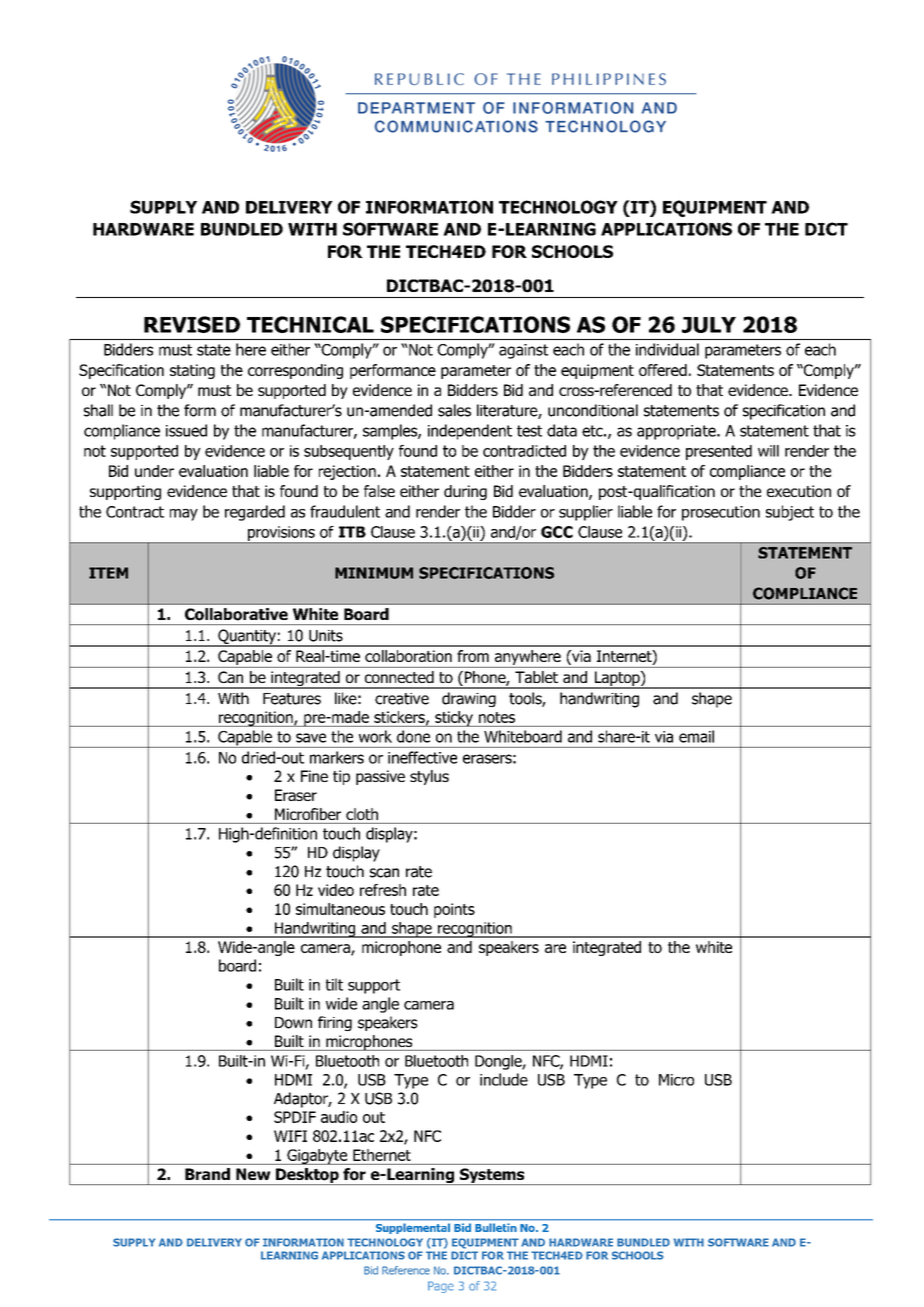 This screenshot has width=924, height=1307. What do you see at coordinates (523, 351) in the screenshot?
I see `against` at bounding box center [523, 351].
